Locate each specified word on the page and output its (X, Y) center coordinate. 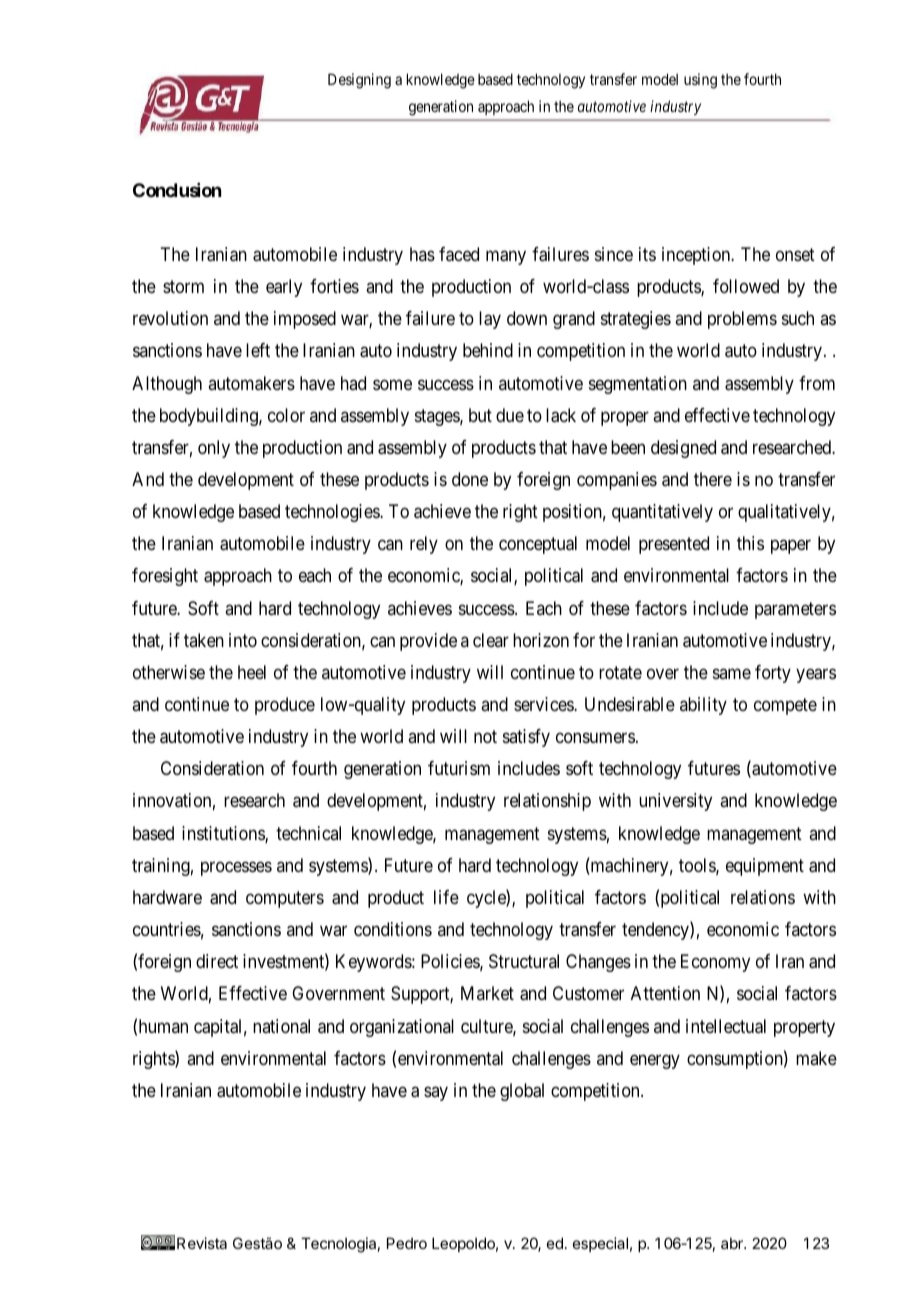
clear (491, 640)
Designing (359, 81)
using (700, 81)
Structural (524, 961)
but (480, 415)
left (258, 350)
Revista (202, 1243)
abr (733, 1243)
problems (742, 320)
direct (217, 961)
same (732, 673)
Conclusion (177, 190)
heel (252, 672)
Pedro (407, 1243)
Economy (715, 963)
